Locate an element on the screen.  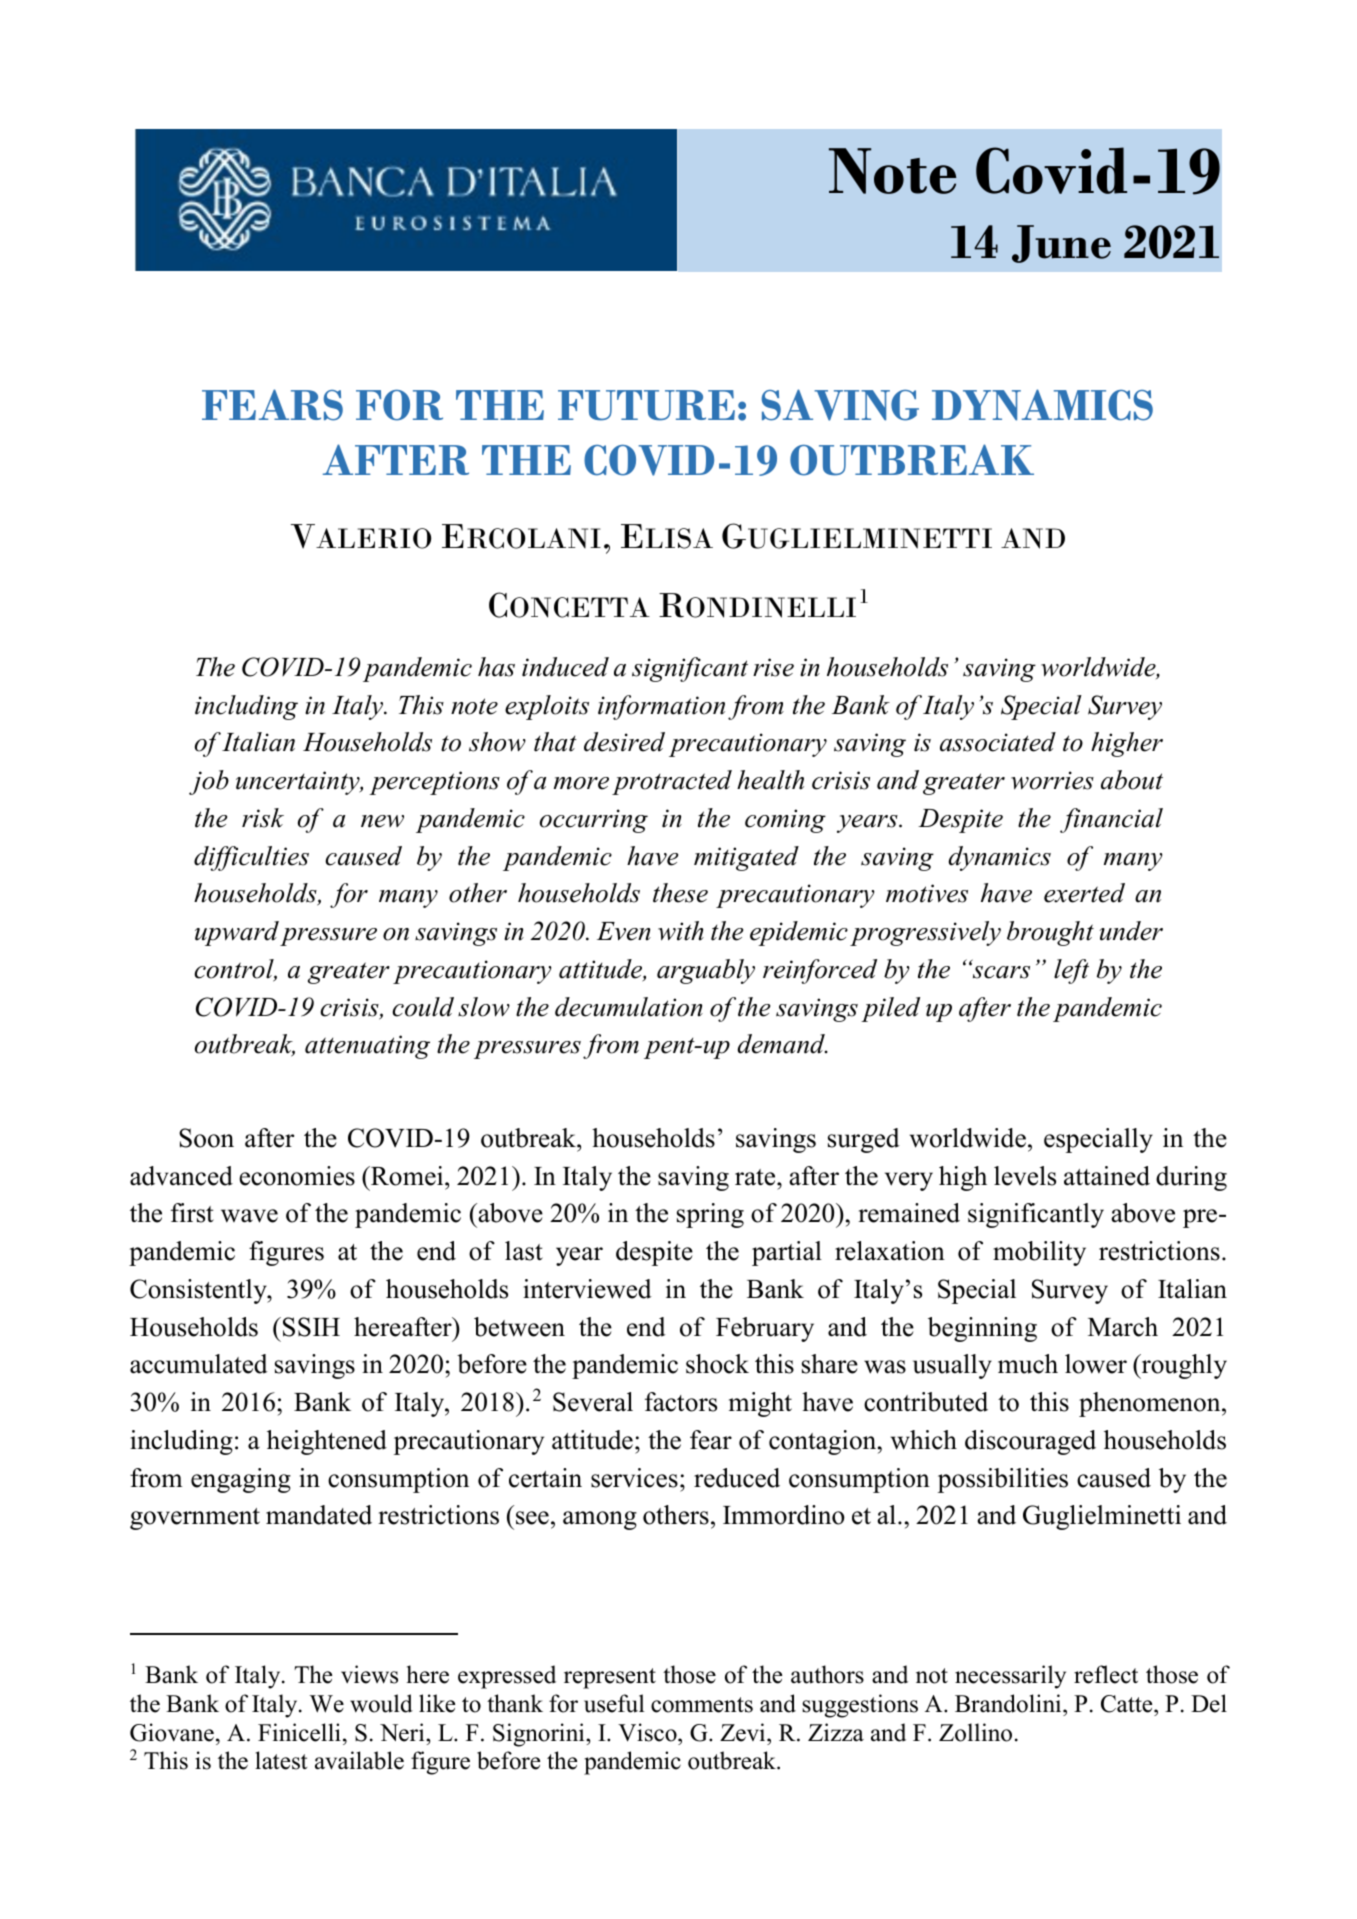
these is located at coordinates (680, 893).
